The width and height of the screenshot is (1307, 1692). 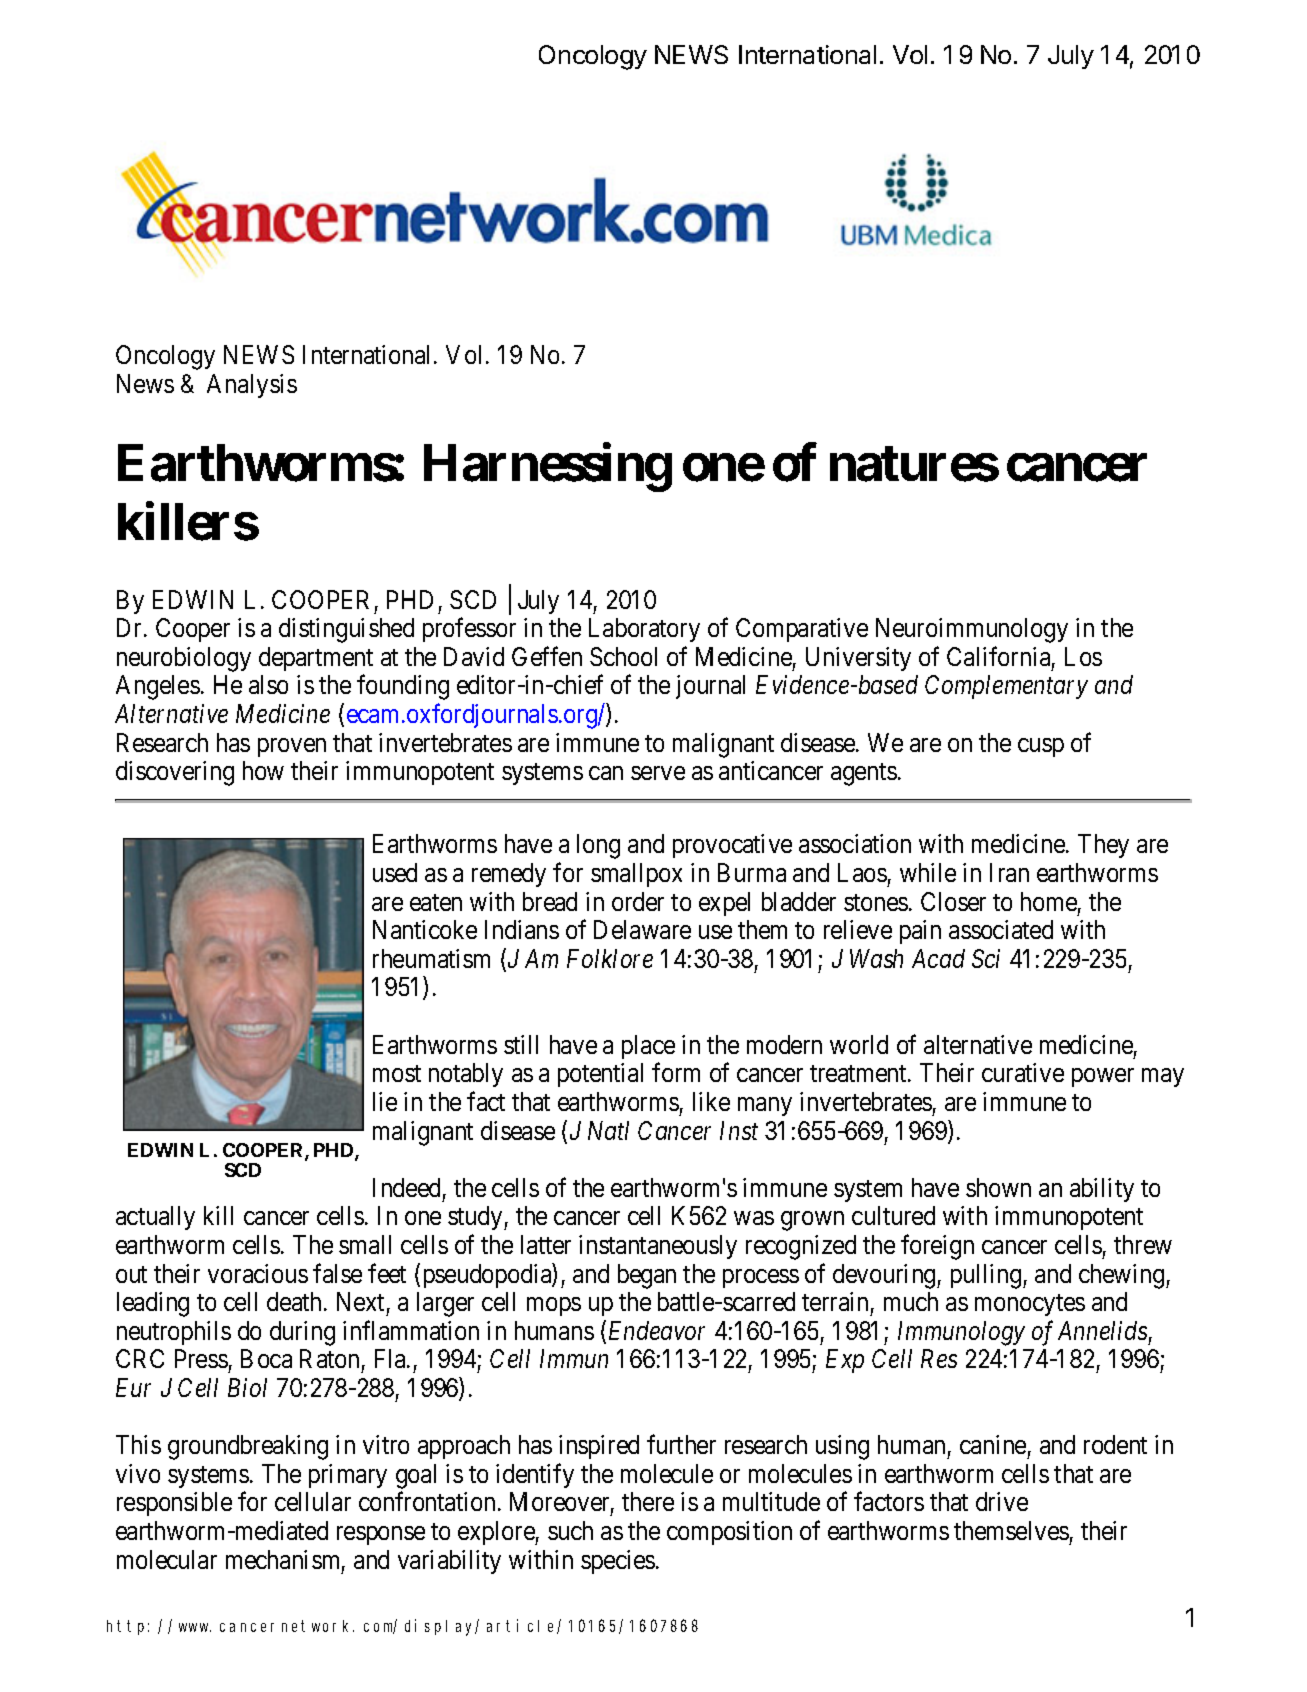 I want to click on pulling, so click(x=987, y=1276).
